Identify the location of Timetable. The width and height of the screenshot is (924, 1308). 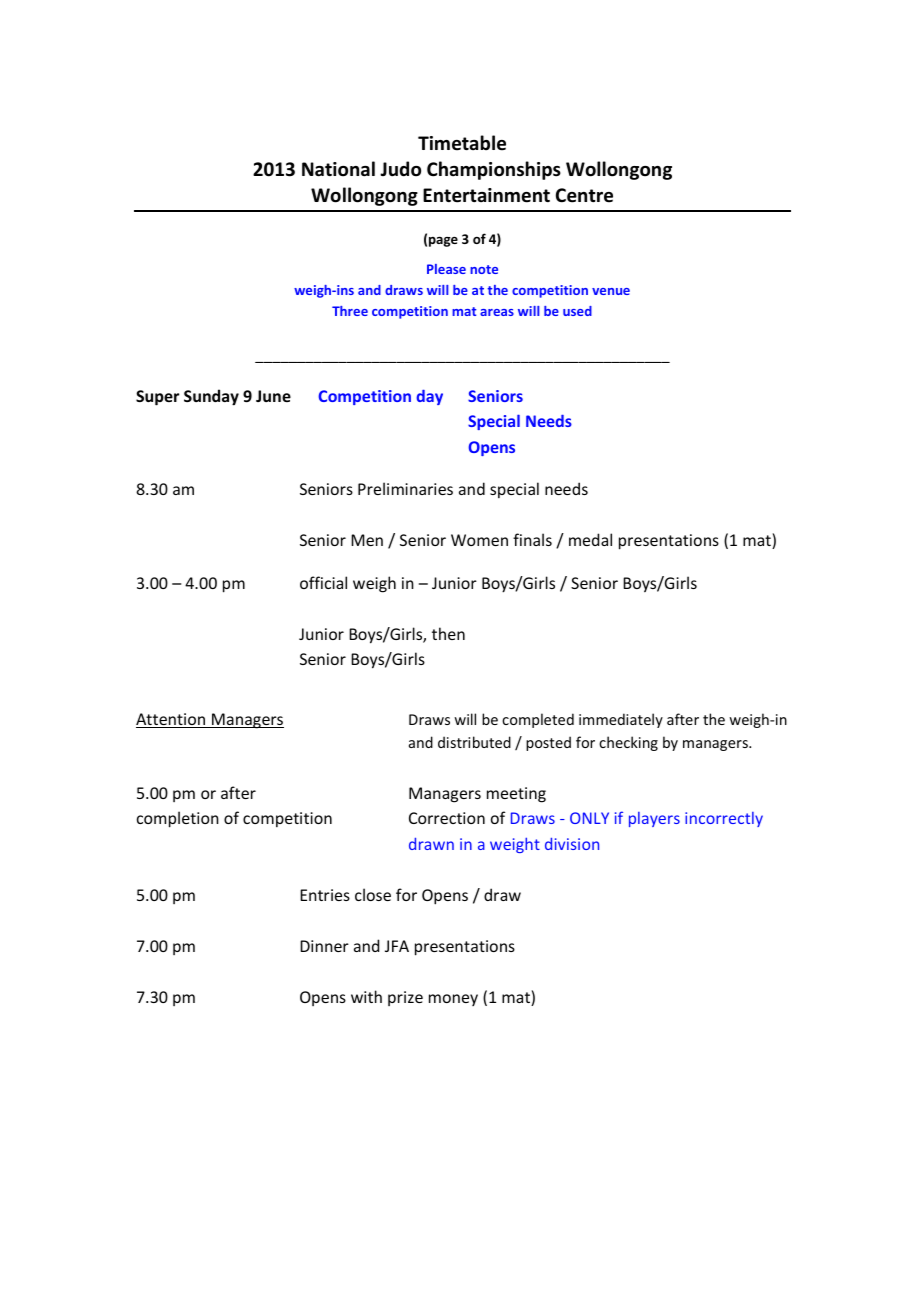
(462, 143).
